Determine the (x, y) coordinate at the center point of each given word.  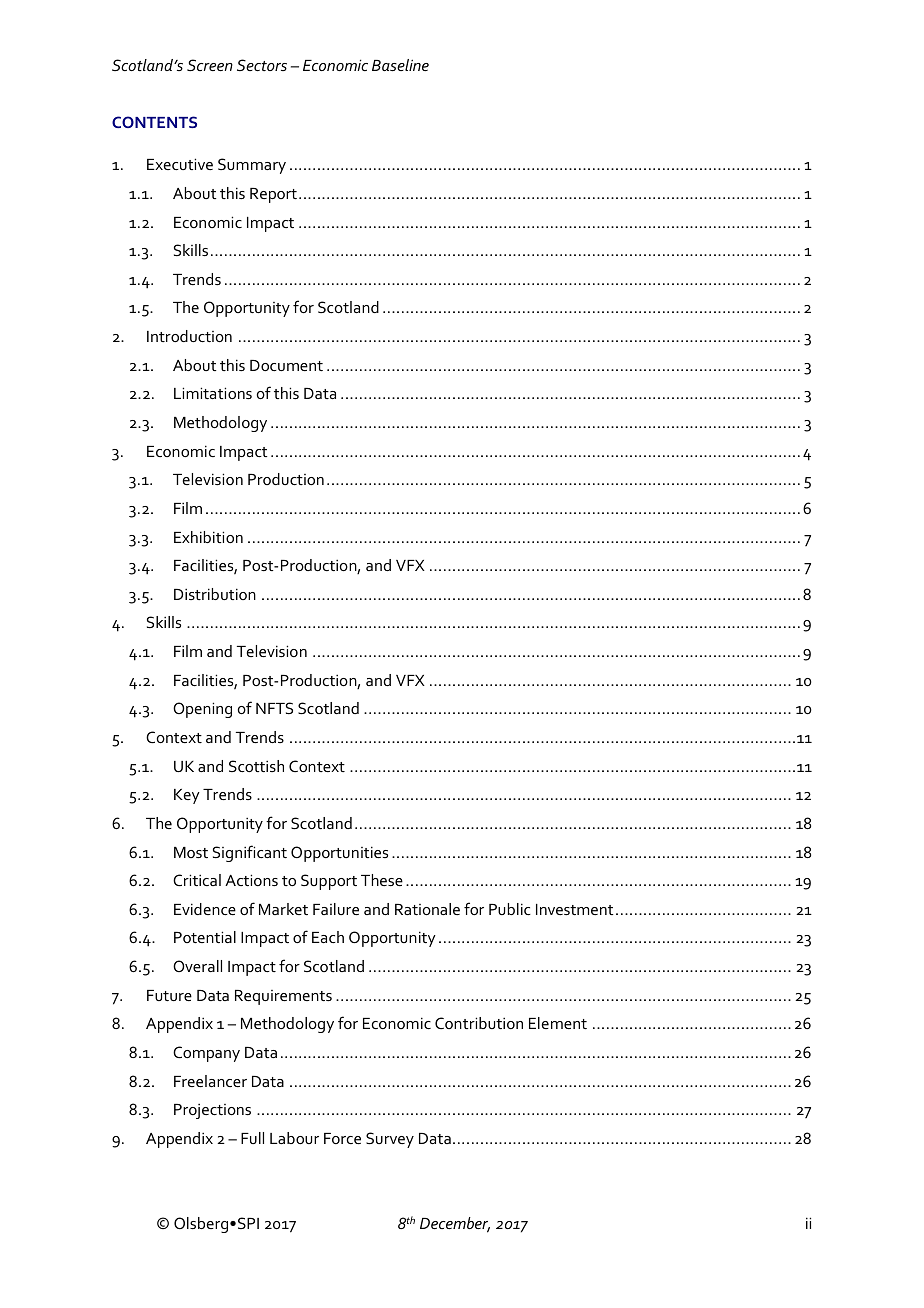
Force (342, 1138)
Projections (212, 1111)
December (455, 1225)
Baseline (400, 65)
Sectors (262, 65)
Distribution (215, 594)
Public (510, 909)
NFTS (274, 708)
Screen (210, 65)
